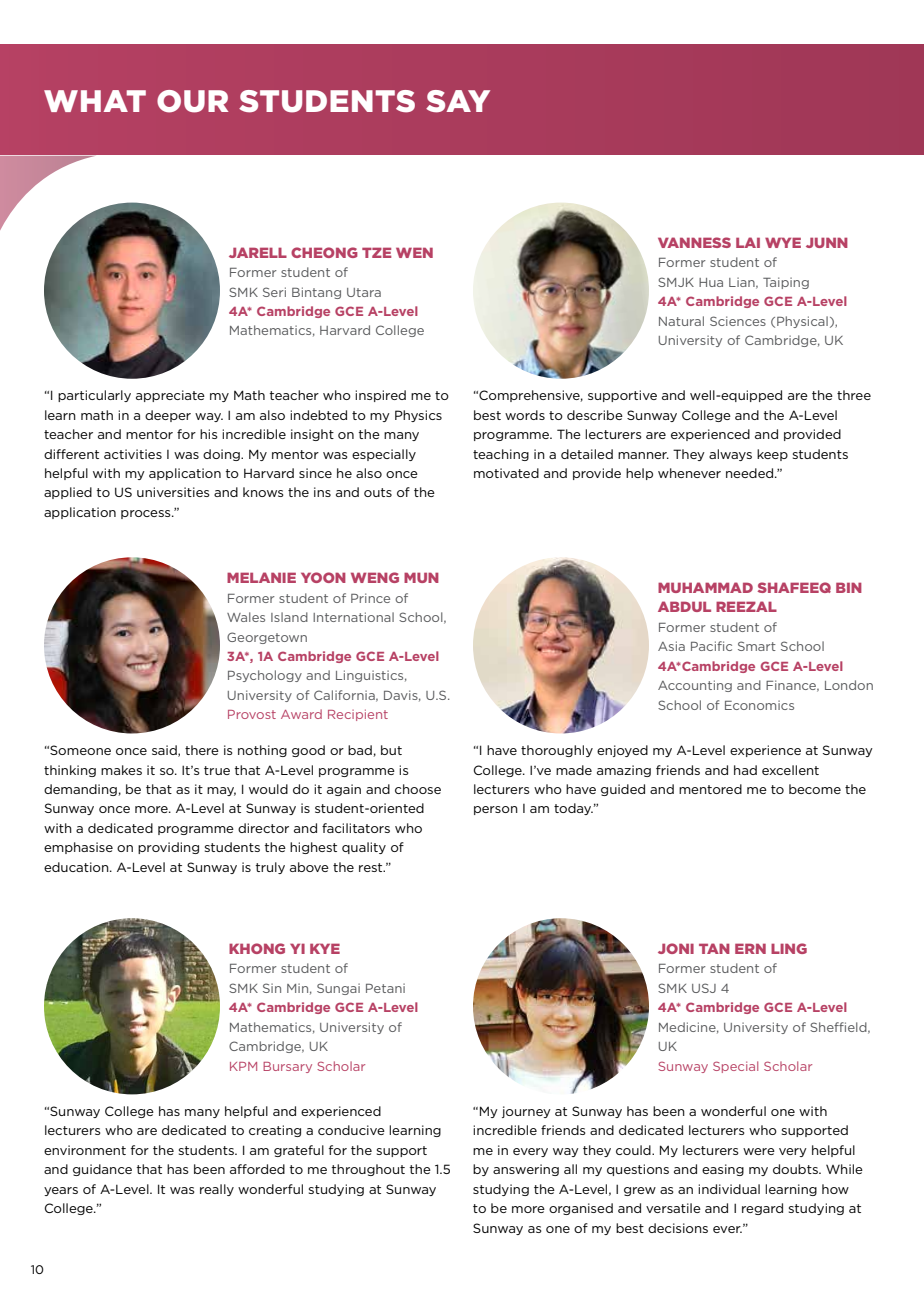 Image resolution: width=924 pixels, height=1308 pixels. What do you see at coordinates (265, 676) in the image?
I see `Psychology` at bounding box center [265, 676].
